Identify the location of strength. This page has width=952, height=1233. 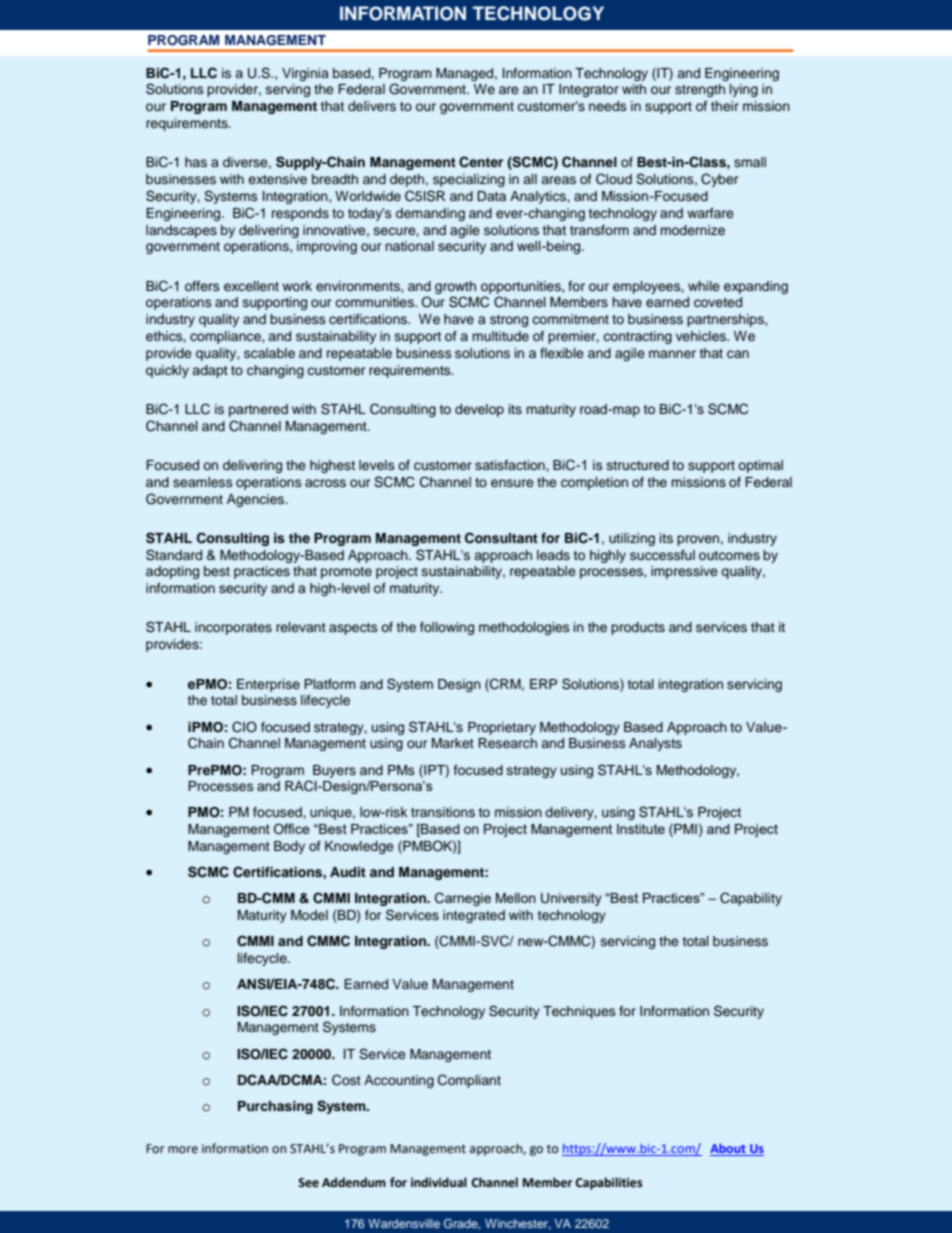
(700, 90).
